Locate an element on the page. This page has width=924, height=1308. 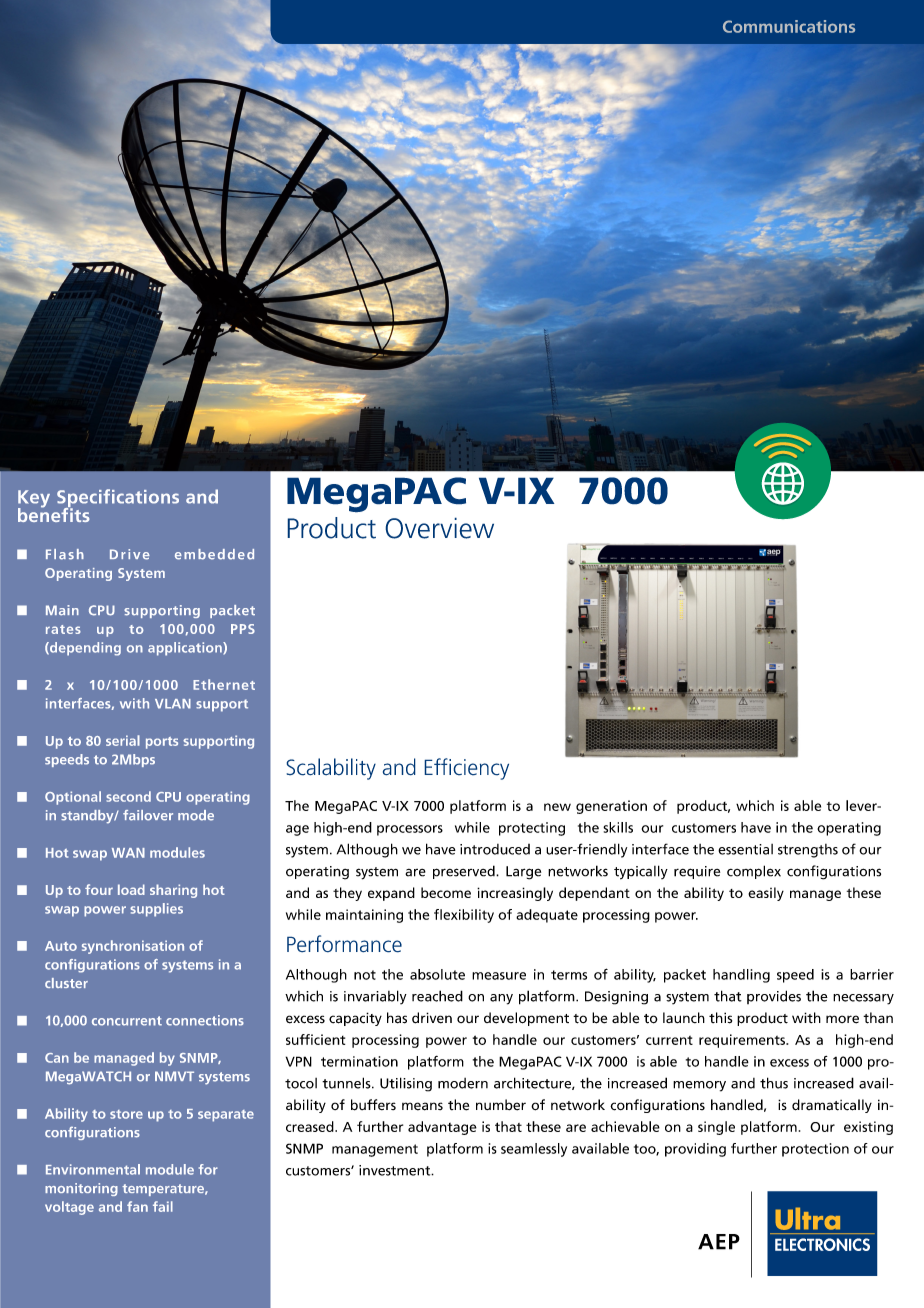
Overview is located at coordinates (439, 528).
